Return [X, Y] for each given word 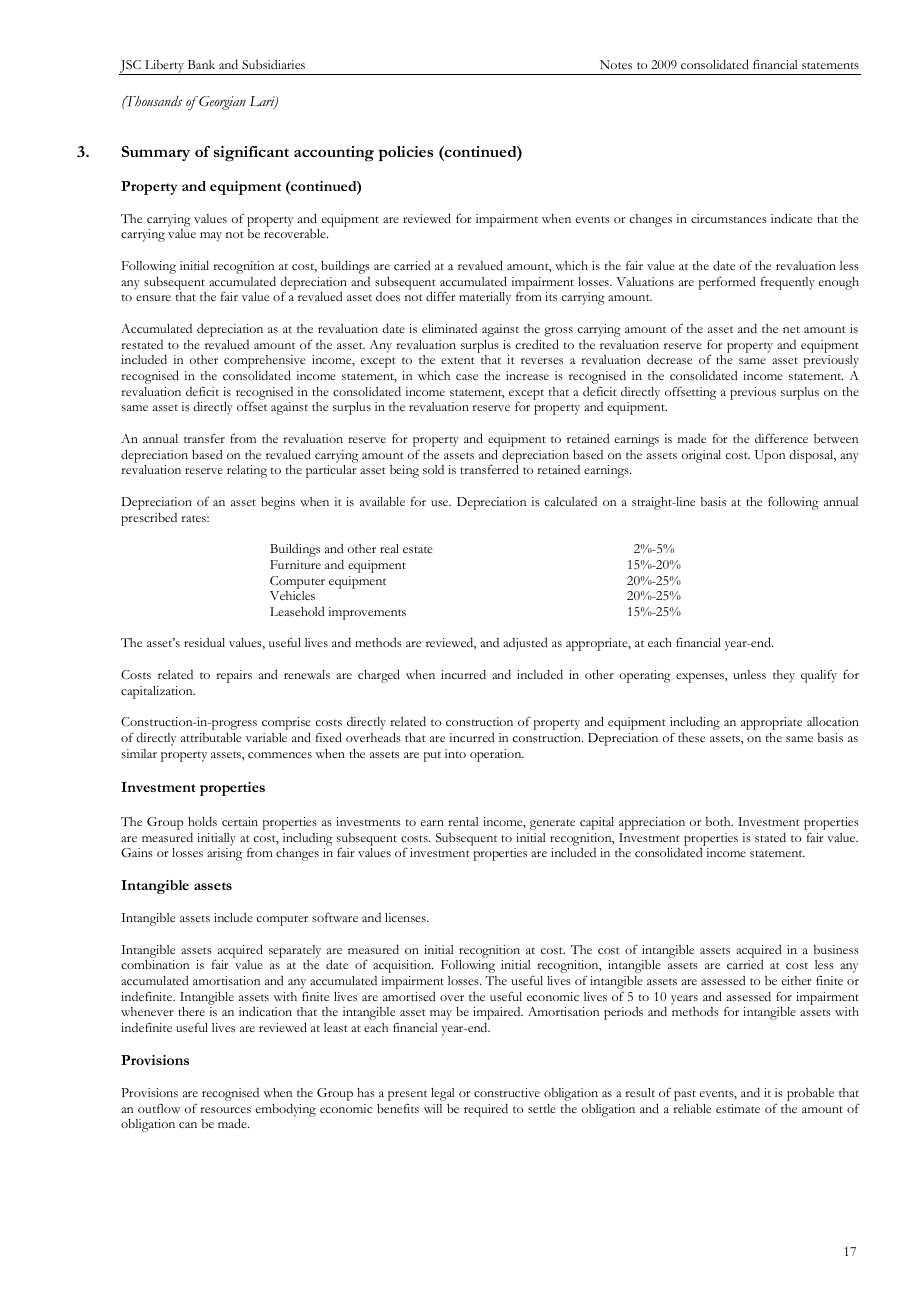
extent [458, 360]
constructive [507, 1092]
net [791, 329]
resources [225, 1110]
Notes [616, 64]
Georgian [221, 103]
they [784, 676]
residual [204, 642]
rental [463, 821]
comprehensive [264, 363]
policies [406, 154]
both [719, 821]
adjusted [525, 644]
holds [202, 821]
